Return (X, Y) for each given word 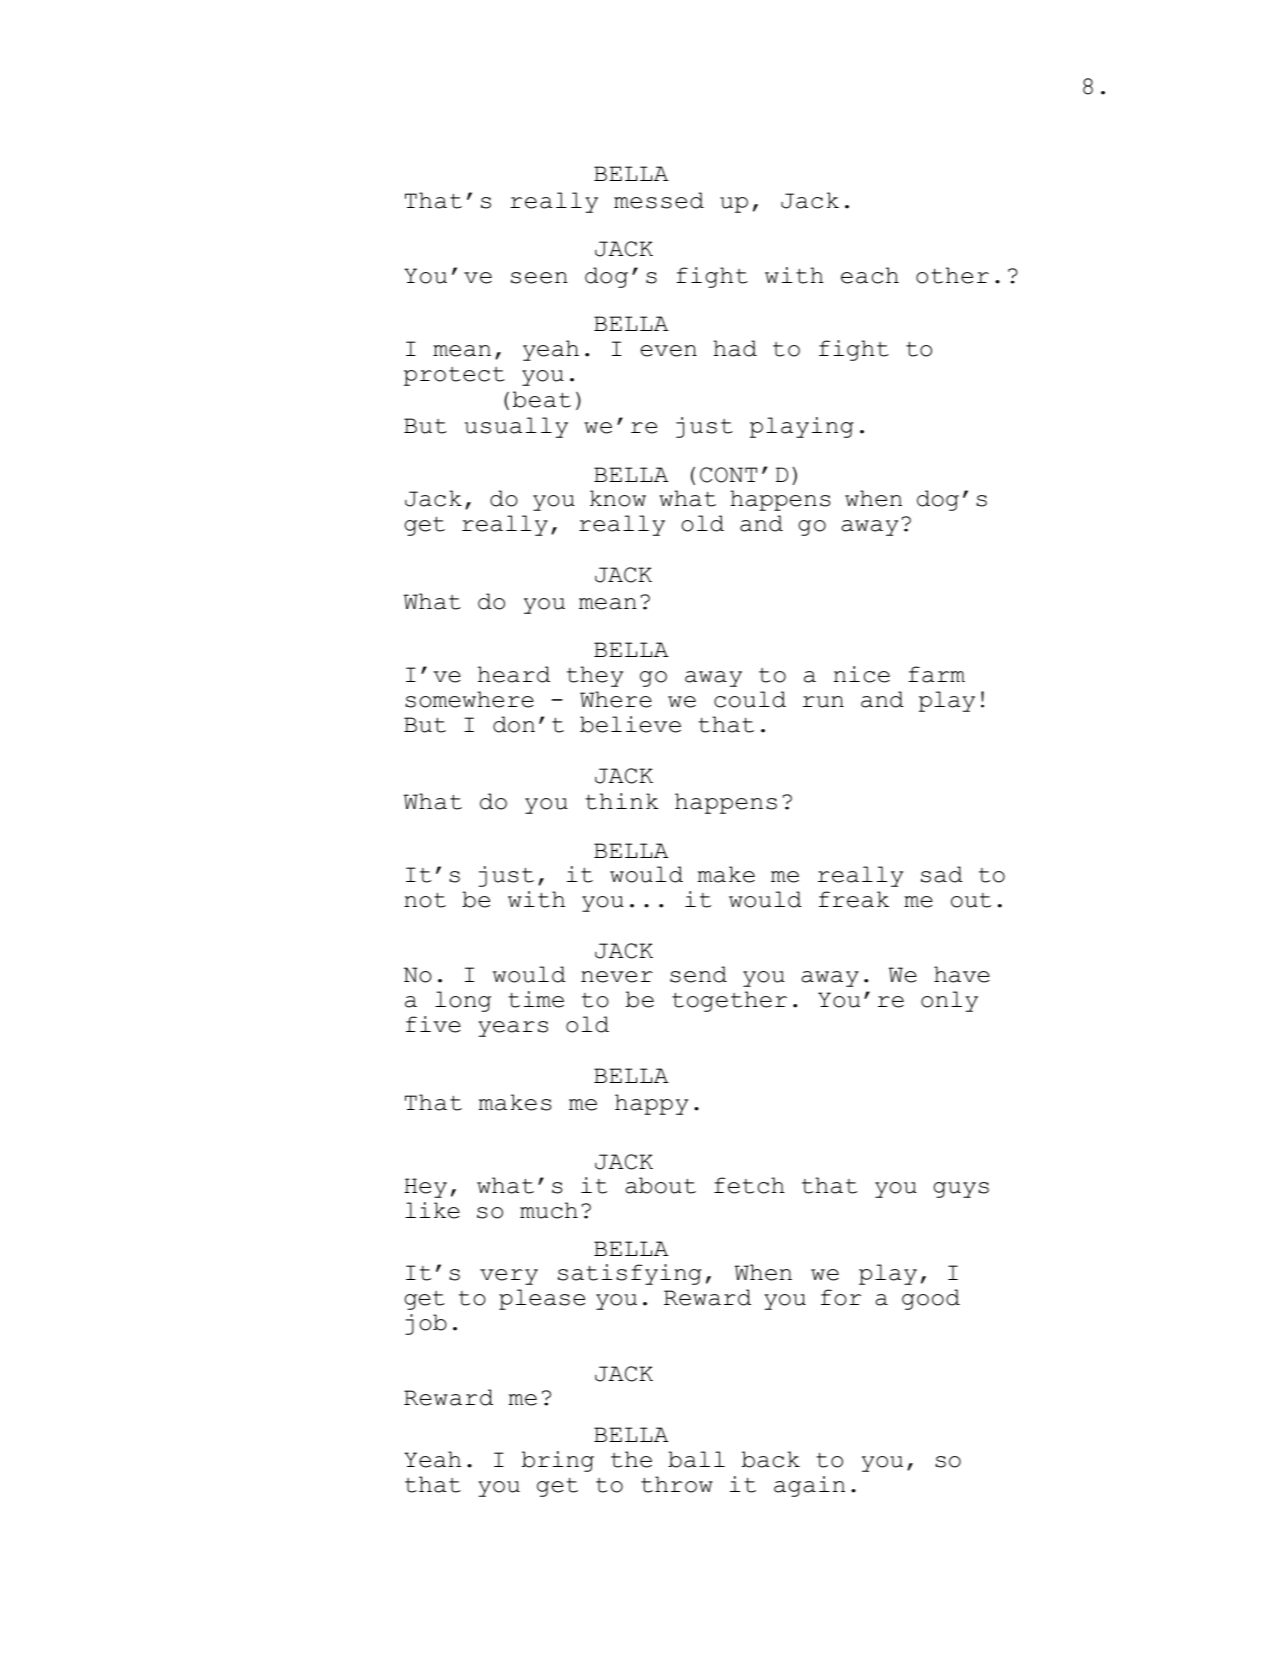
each (870, 275)
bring (558, 1461)
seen (539, 278)
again (809, 1486)
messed (659, 200)
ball (696, 1459)
